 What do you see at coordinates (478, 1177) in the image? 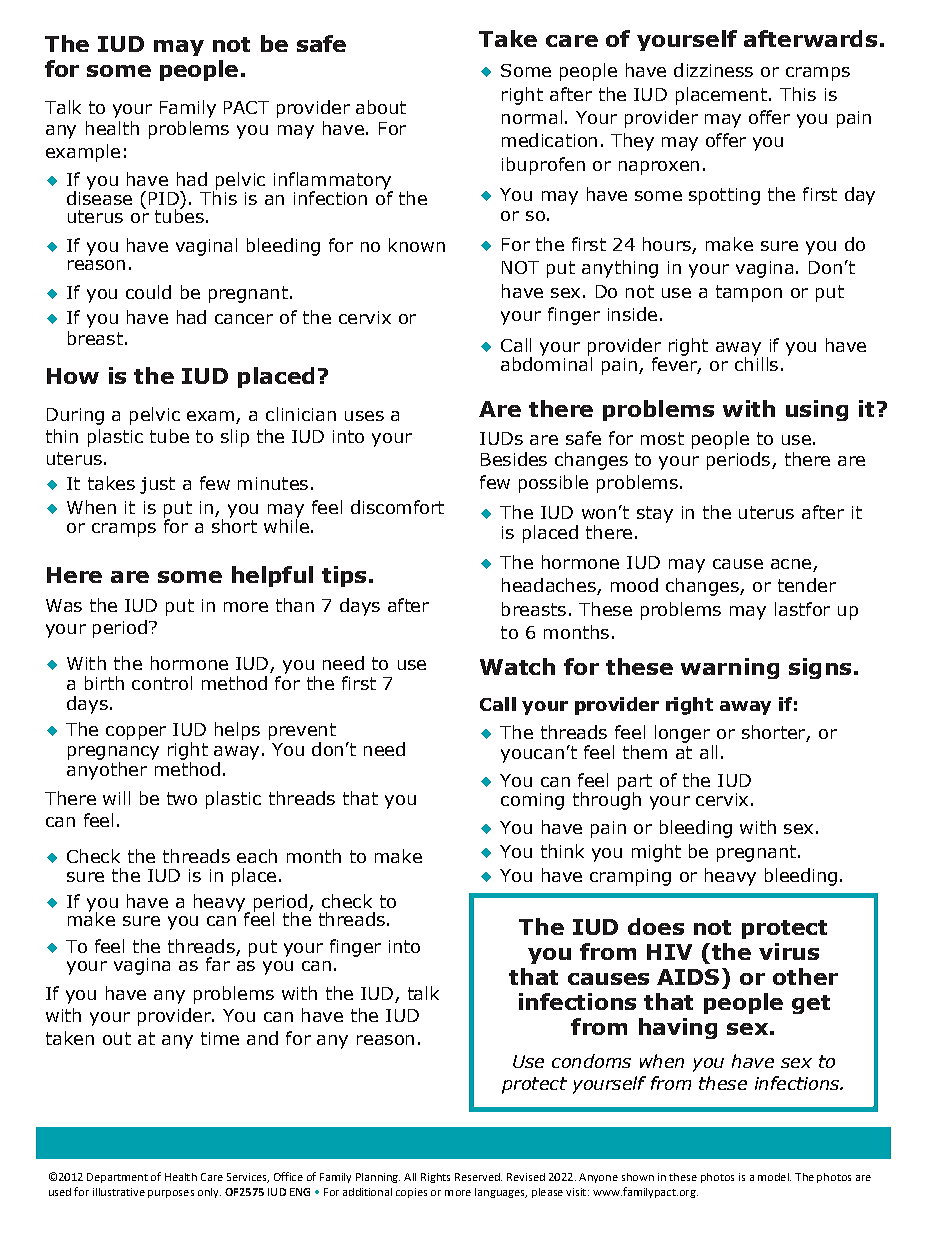
I see `Reserved` at bounding box center [478, 1177].
